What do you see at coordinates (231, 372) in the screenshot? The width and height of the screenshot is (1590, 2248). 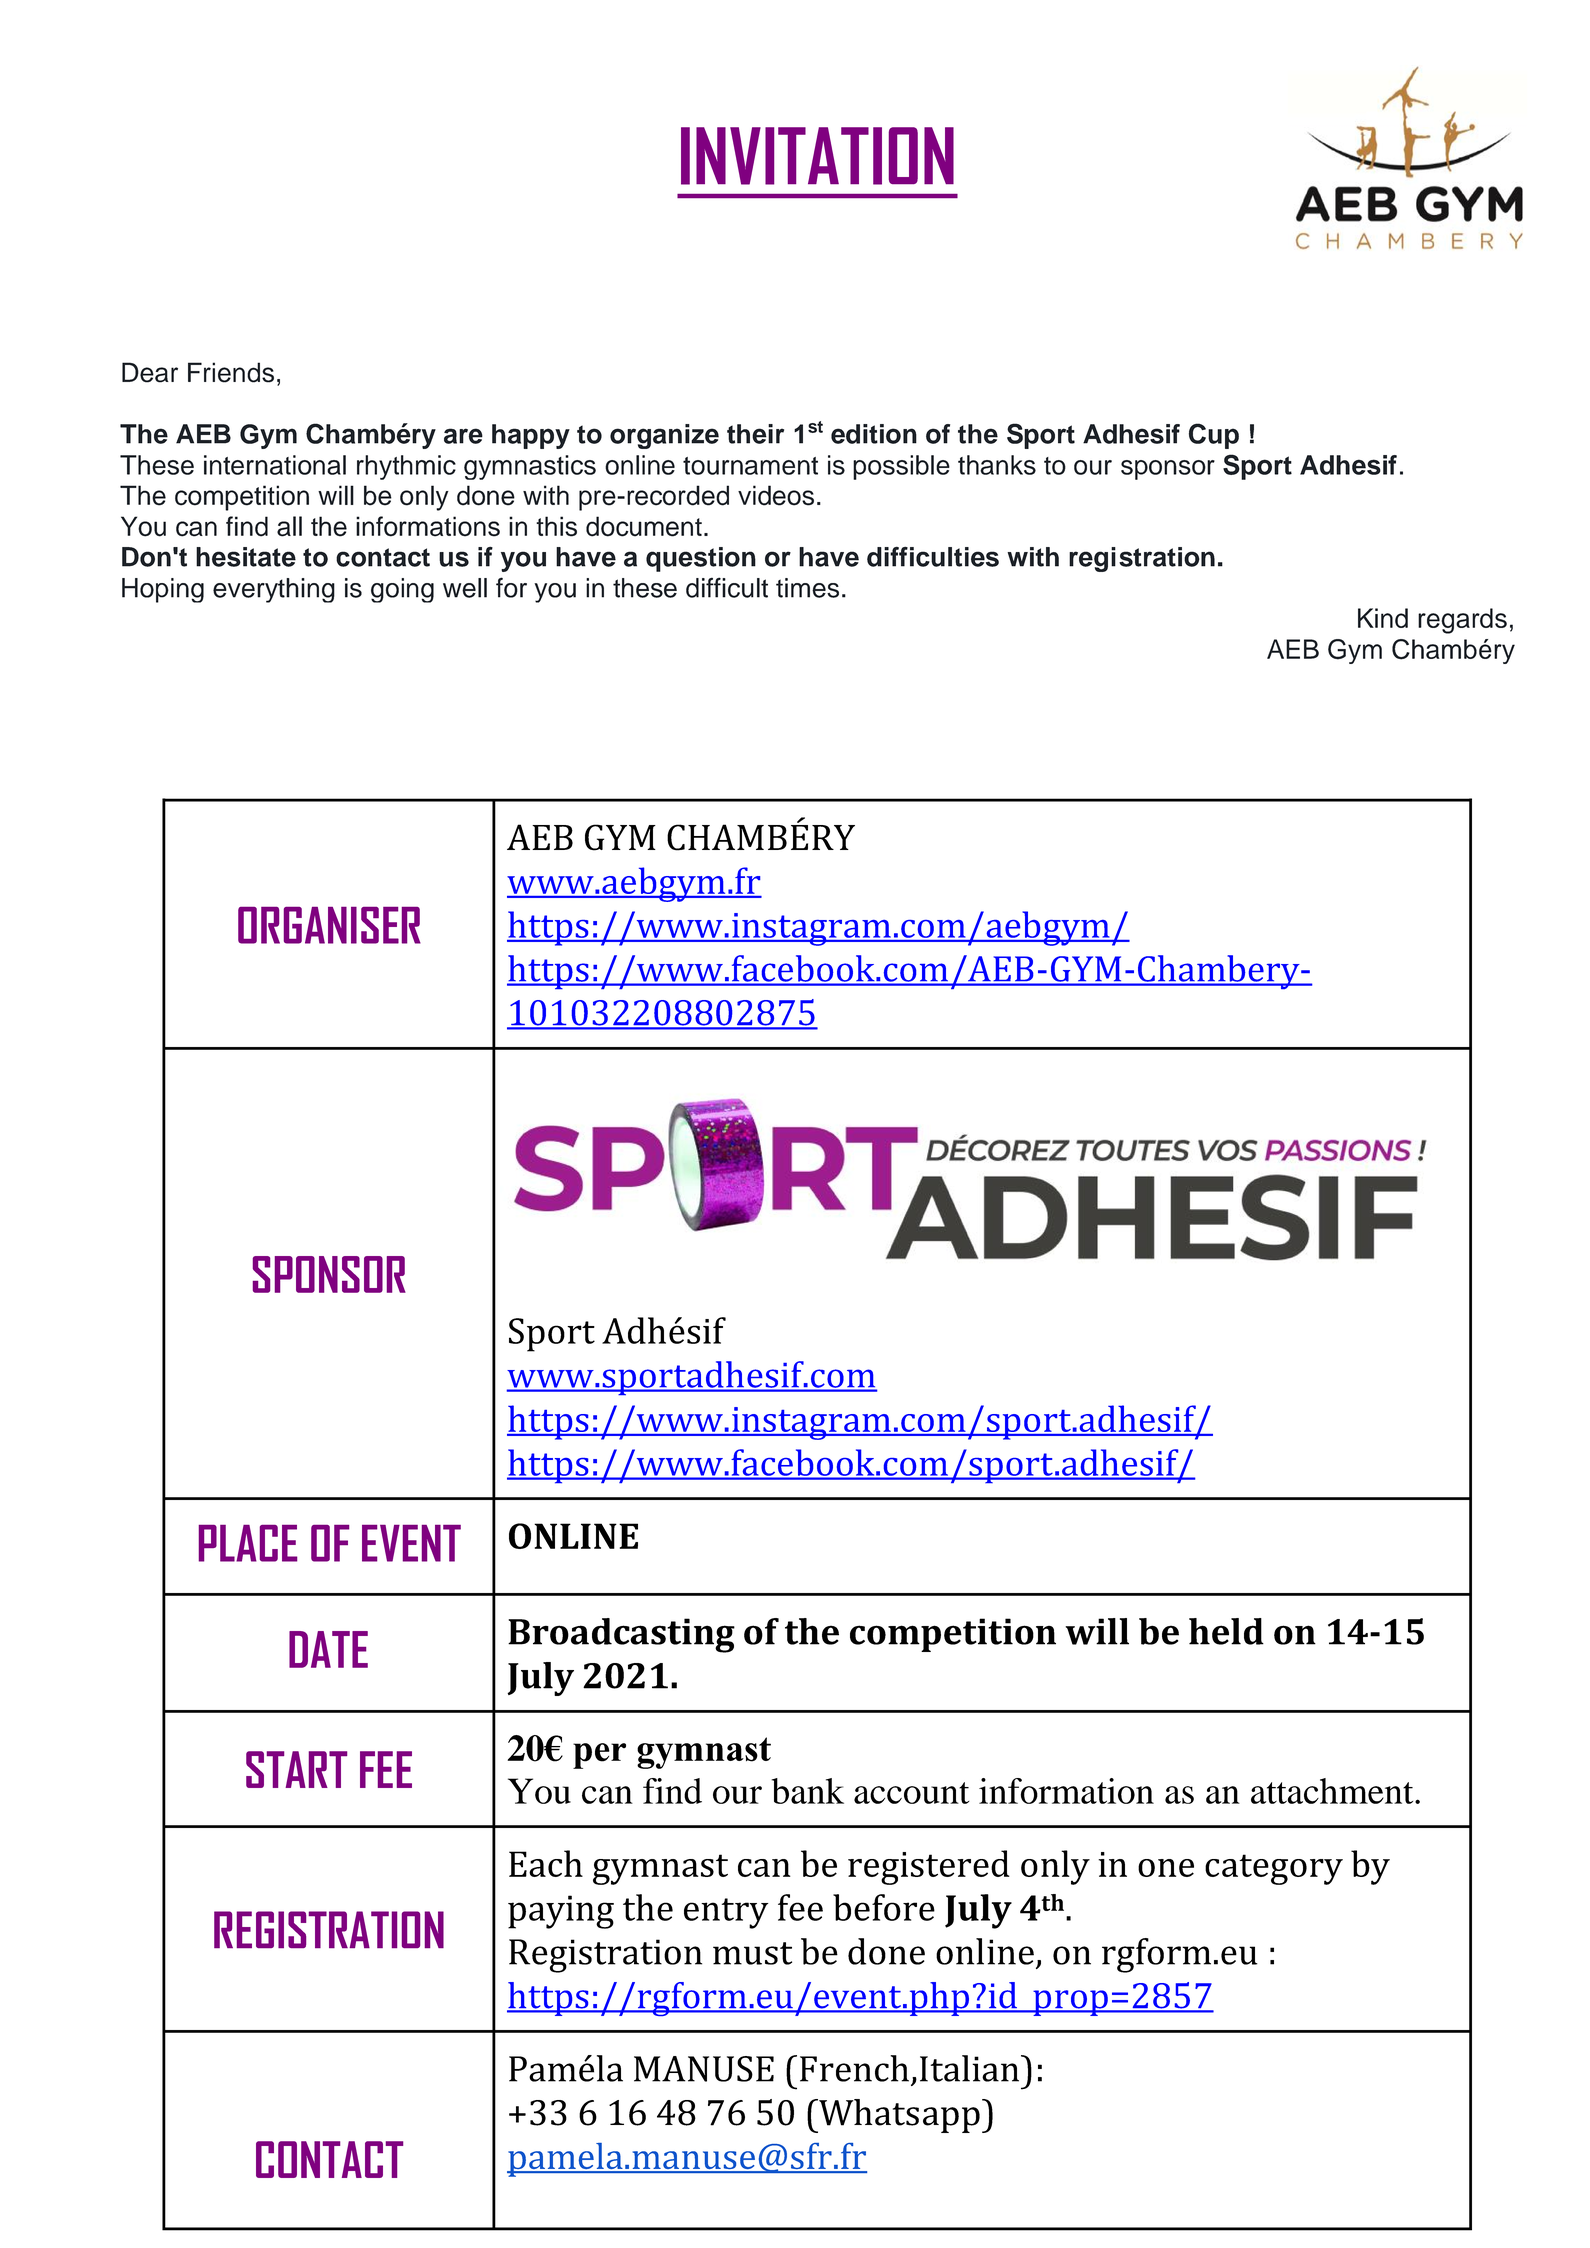 I see `Friends` at bounding box center [231, 372].
